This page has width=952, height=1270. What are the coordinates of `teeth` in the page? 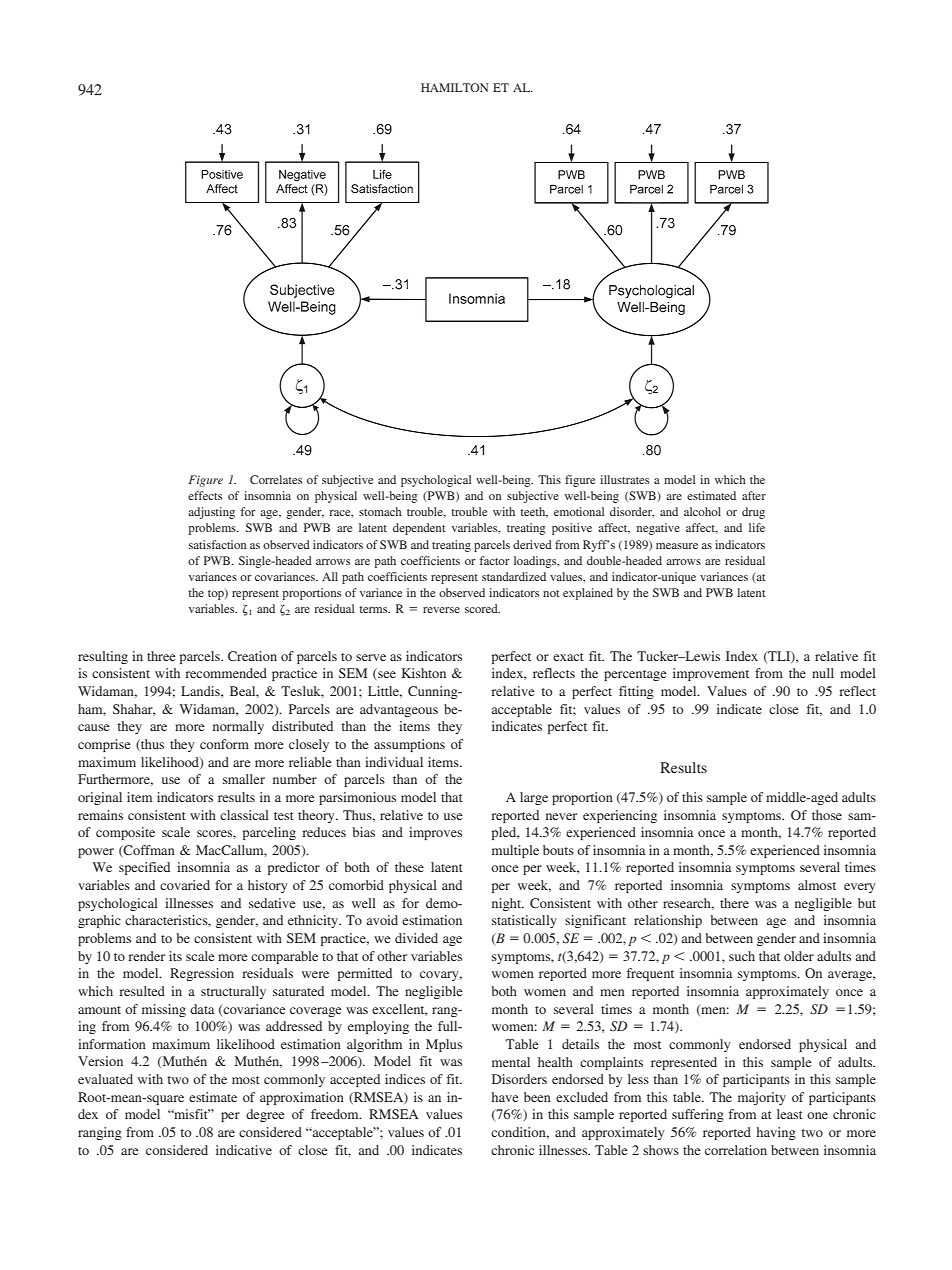 It's located at (534, 512).
